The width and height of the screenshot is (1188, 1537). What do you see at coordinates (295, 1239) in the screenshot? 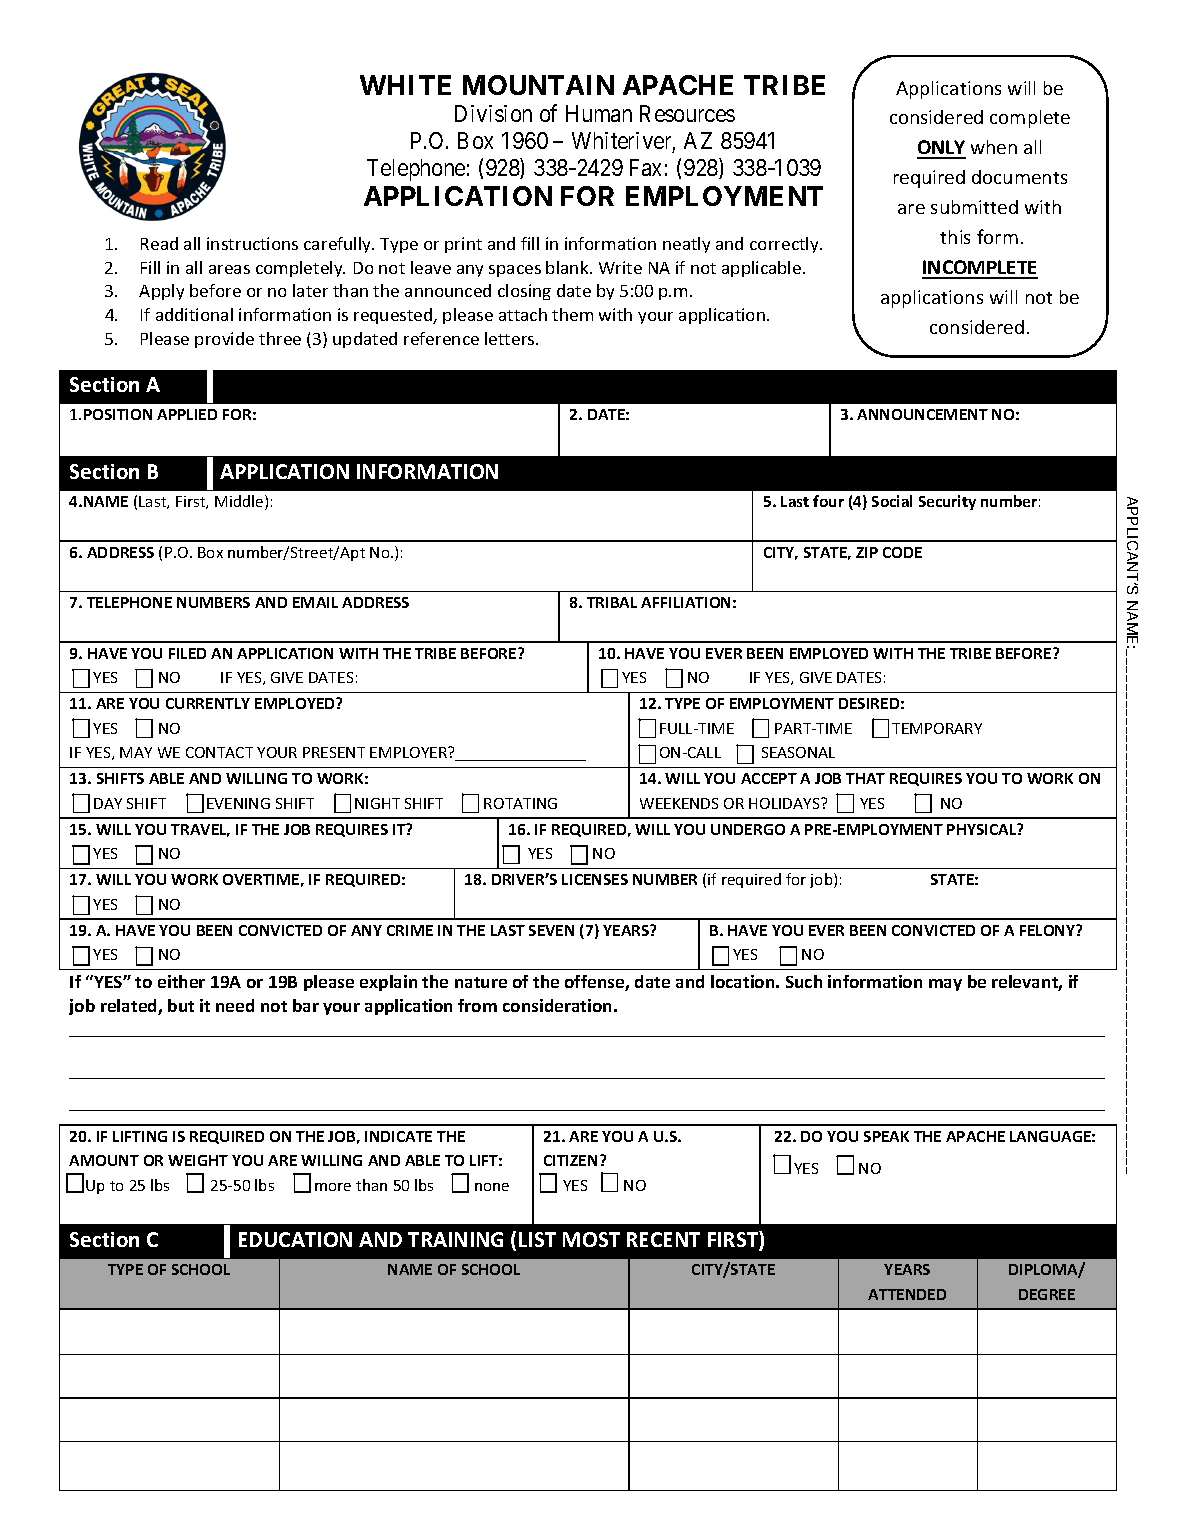
I see `EDUCATION` at bounding box center [295, 1239].
